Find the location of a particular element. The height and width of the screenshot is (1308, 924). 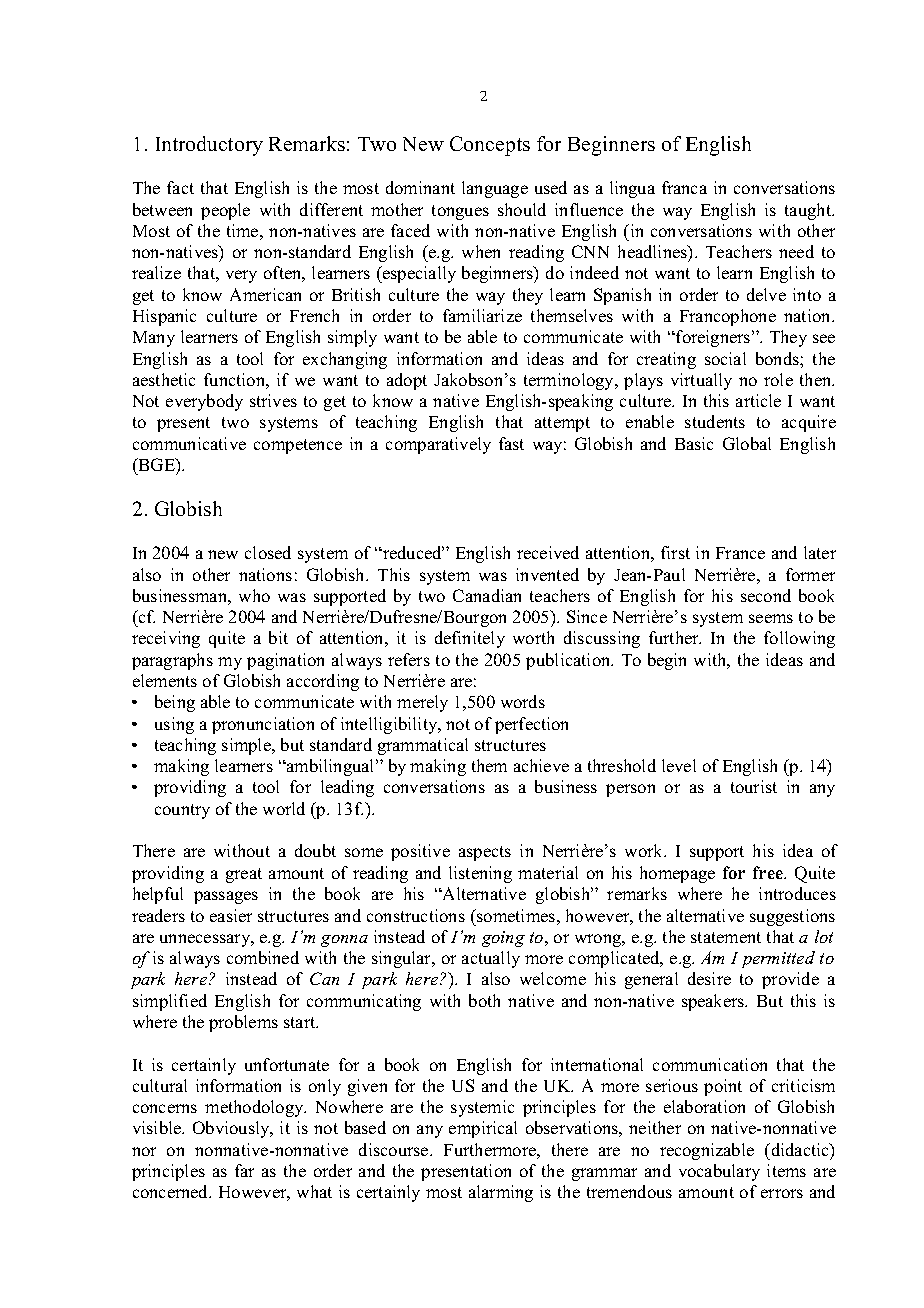

franca is located at coordinates (684, 187).
